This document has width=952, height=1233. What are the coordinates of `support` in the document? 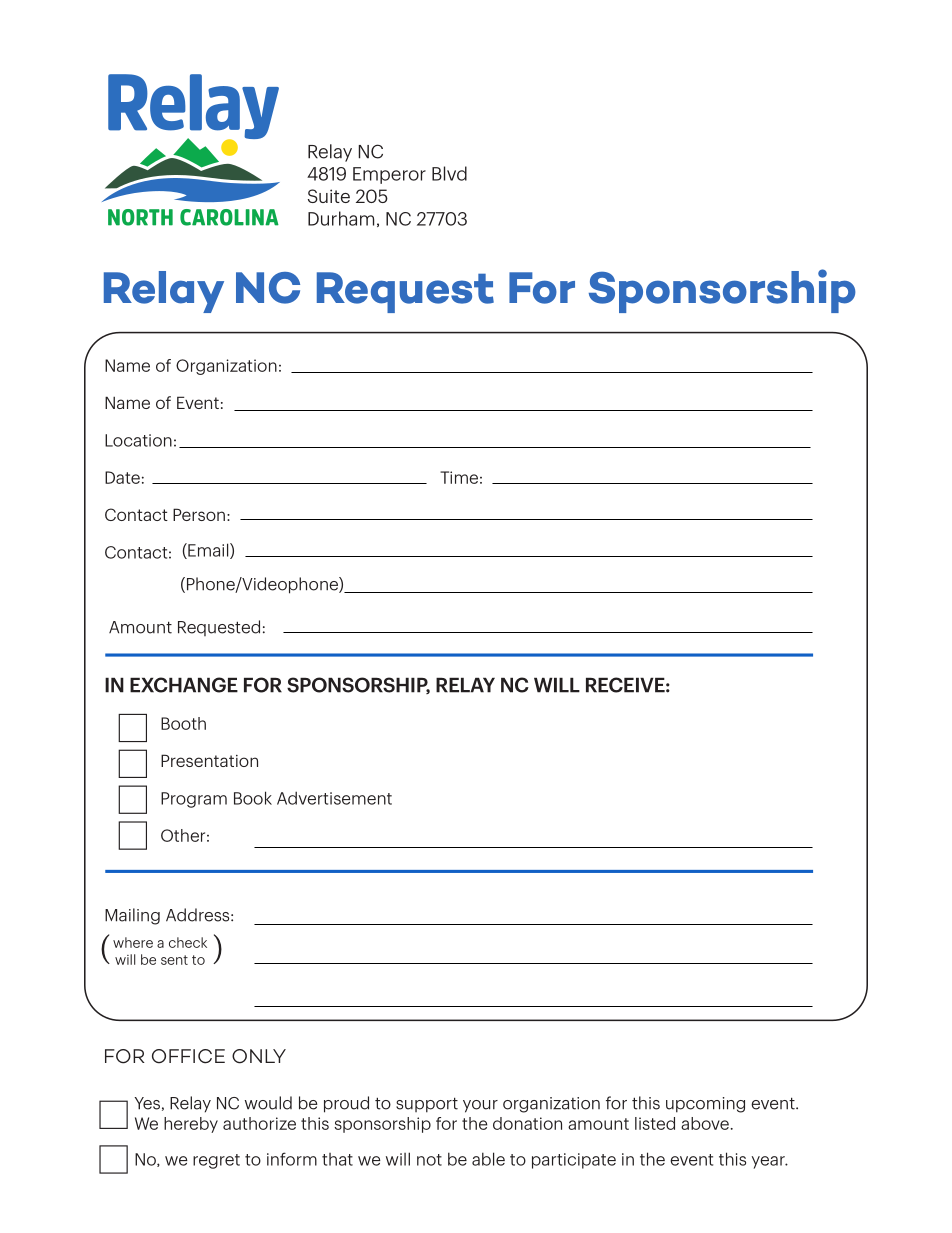 It's located at (427, 1105).
